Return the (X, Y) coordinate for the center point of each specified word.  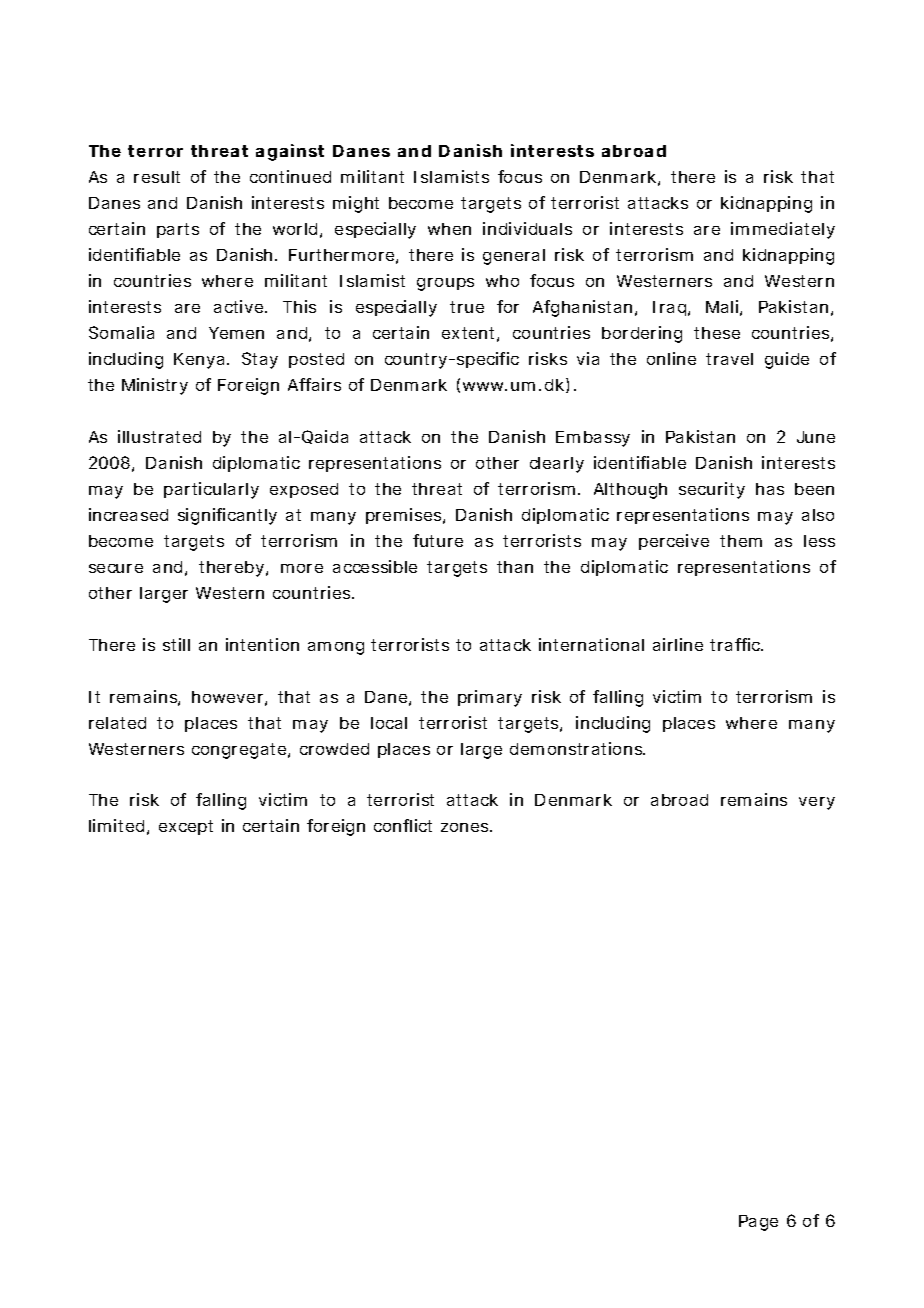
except (186, 827)
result (157, 177)
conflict (403, 825)
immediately (783, 230)
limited (116, 825)
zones (466, 827)
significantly (227, 516)
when (449, 229)
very (817, 803)
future (438, 540)
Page (758, 1223)
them (741, 541)
